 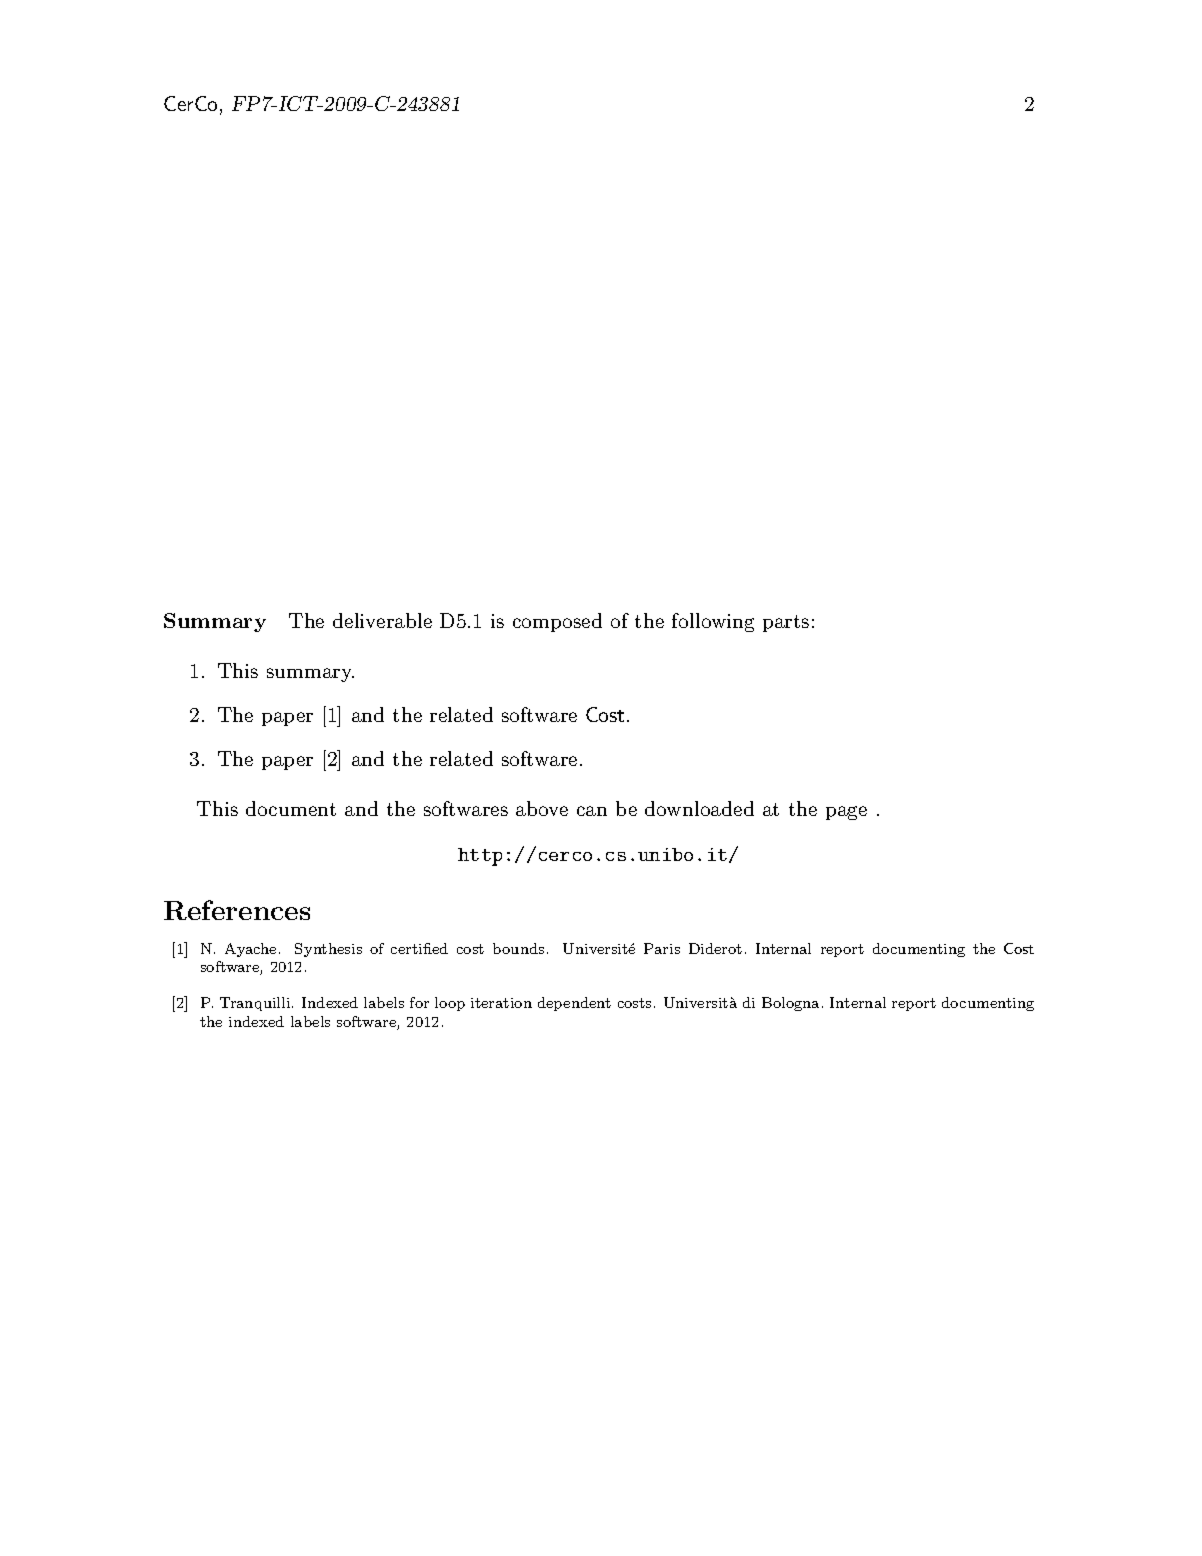 What do you see at coordinates (419, 1002) in the screenshot?
I see `for` at bounding box center [419, 1002].
